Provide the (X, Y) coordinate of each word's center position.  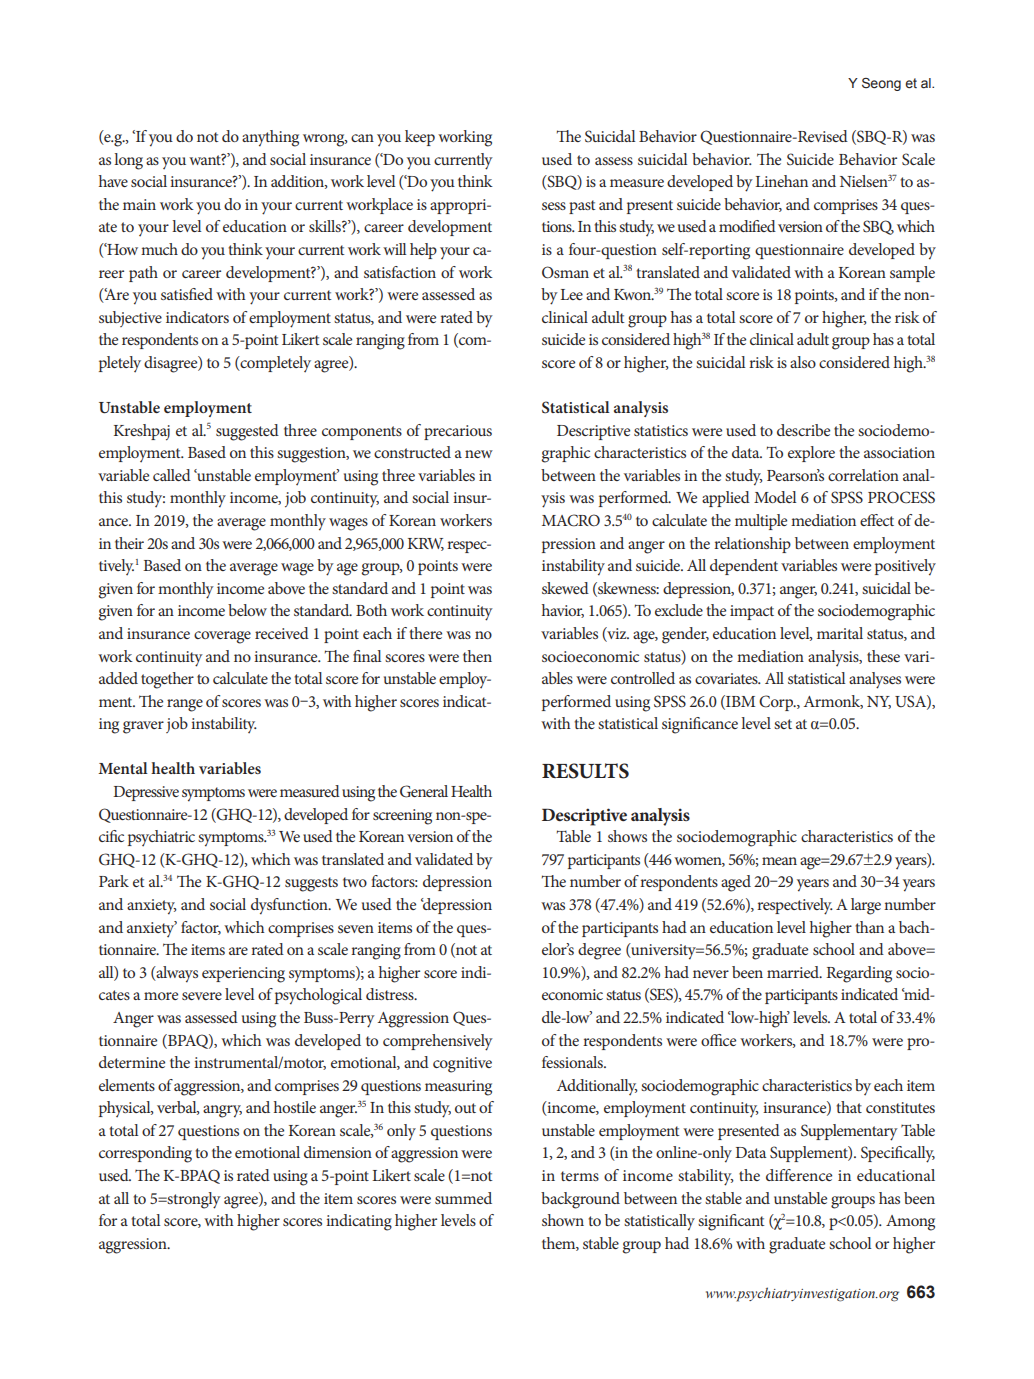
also (803, 362)
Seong (881, 84)
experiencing (243, 975)
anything (270, 138)
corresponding (145, 1154)
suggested (247, 432)
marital (840, 633)
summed (463, 1198)
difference (799, 1175)
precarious (458, 432)
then (477, 656)
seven (356, 929)
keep (420, 138)
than (869, 927)
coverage (222, 637)
